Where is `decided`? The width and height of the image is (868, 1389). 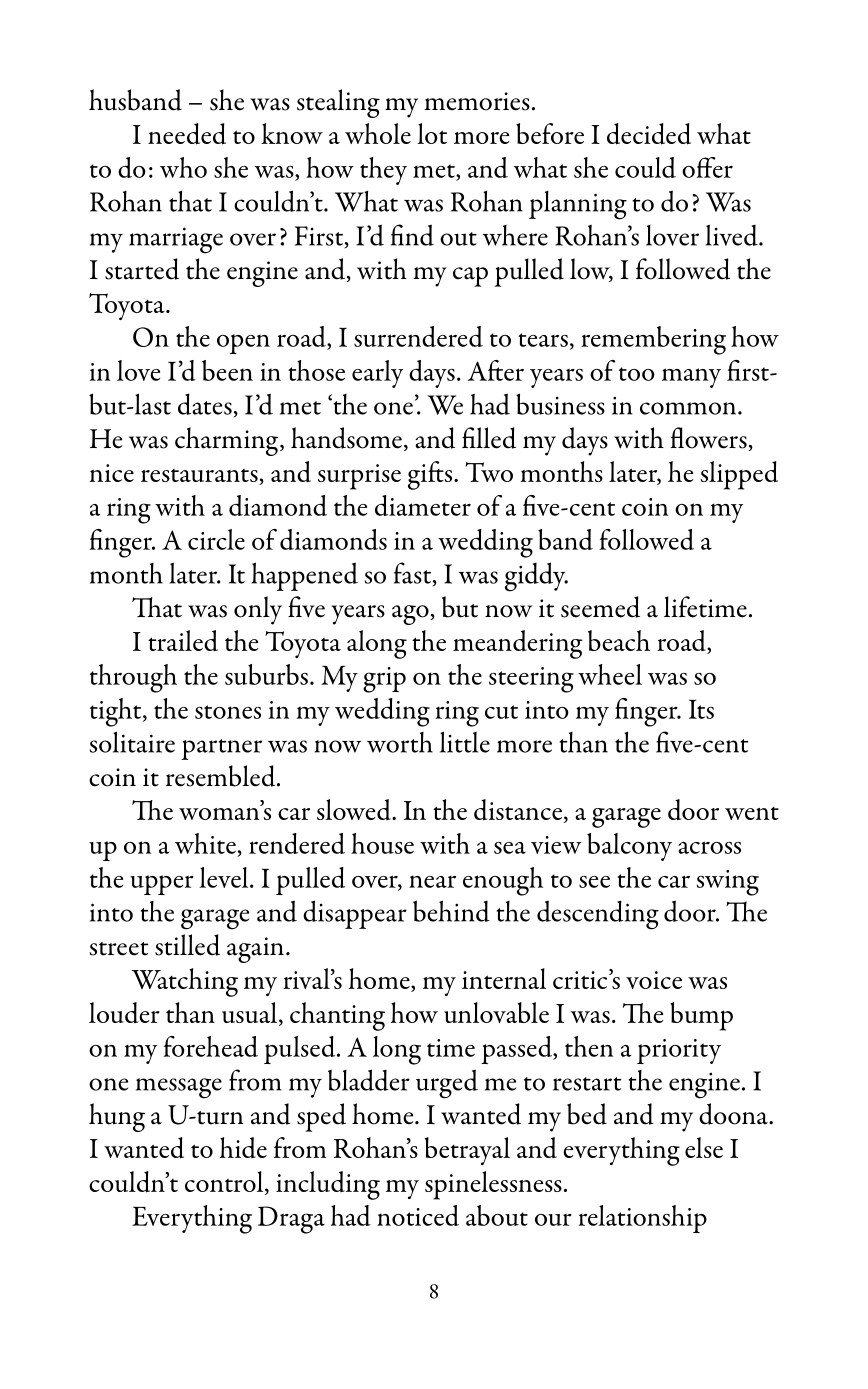
decided is located at coordinates (649, 134).
